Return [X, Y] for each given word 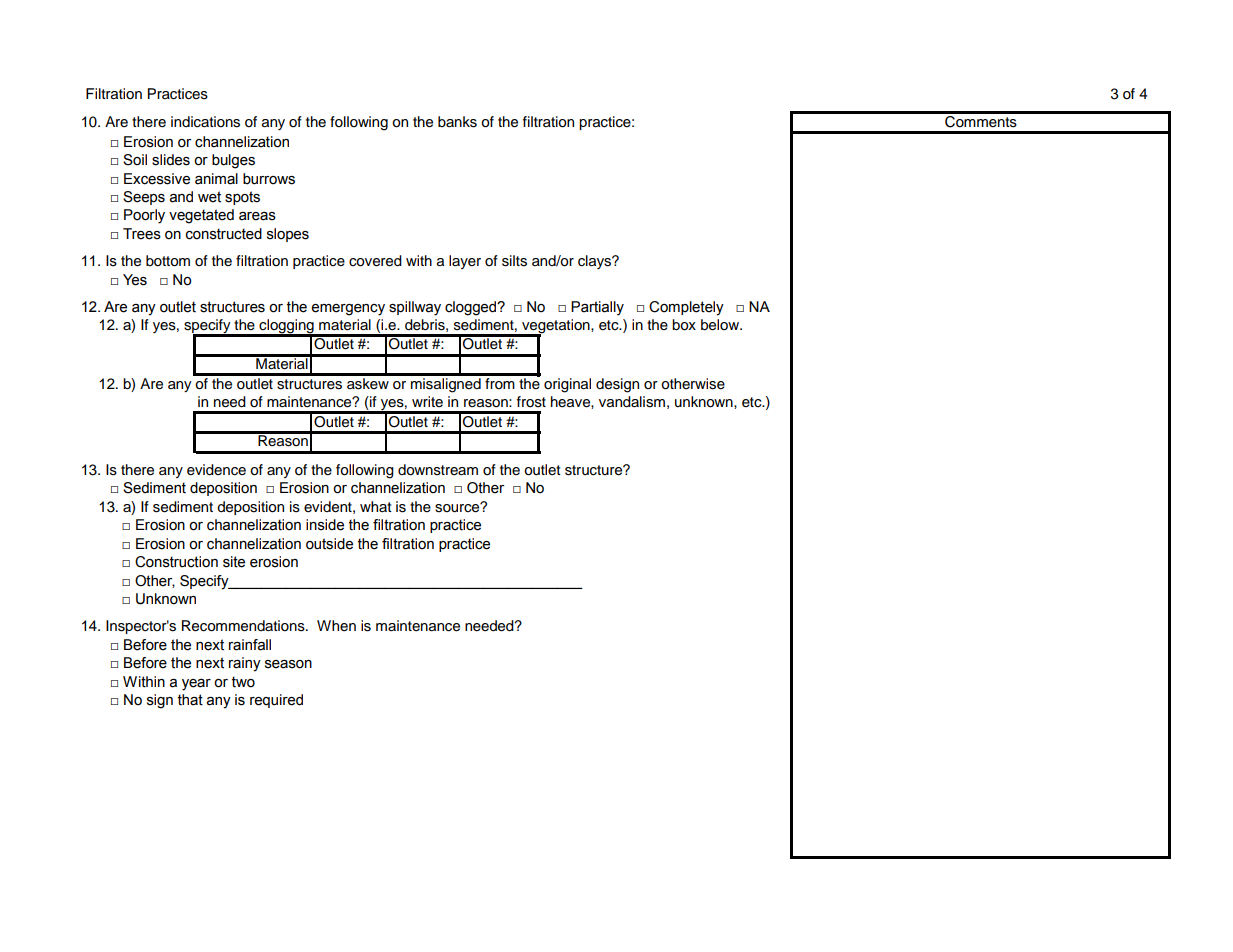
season [288, 664]
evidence [216, 470]
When [336, 625]
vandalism [632, 402]
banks [457, 122]
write [427, 401]
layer [465, 262]
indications [205, 122]
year [196, 685]
